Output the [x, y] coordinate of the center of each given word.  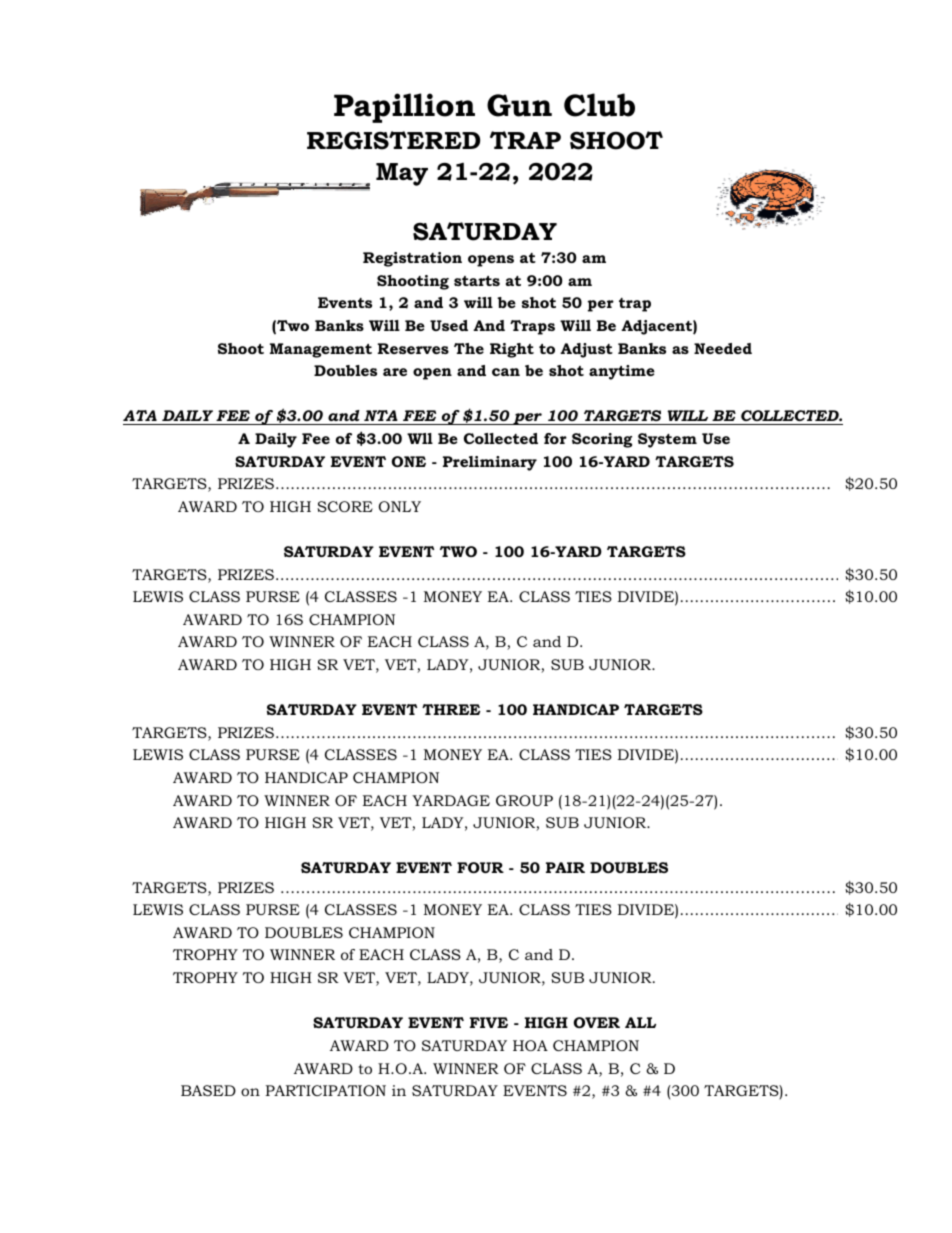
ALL [640, 1022]
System [667, 440]
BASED [208, 1090]
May [402, 174]
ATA [140, 415]
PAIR [565, 867]
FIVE [489, 1022]
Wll [420, 438]
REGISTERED [393, 140]
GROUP [524, 800]
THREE [451, 709]
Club [599, 105]
